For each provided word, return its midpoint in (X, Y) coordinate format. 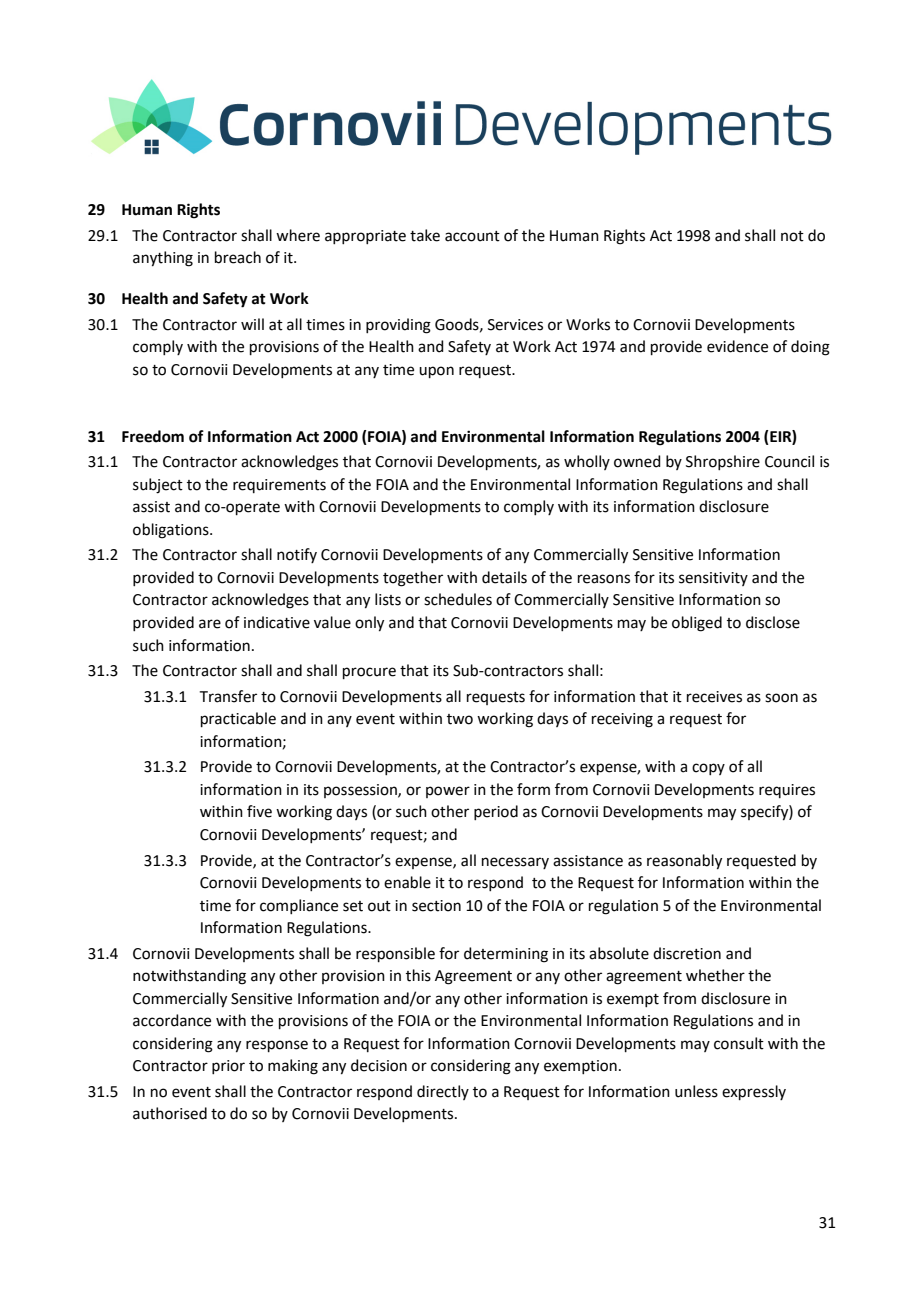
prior (228, 1067)
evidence (737, 346)
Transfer (228, 696)
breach (238, 257)
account (472, 236)
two (460, 719)
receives (714, 697)
